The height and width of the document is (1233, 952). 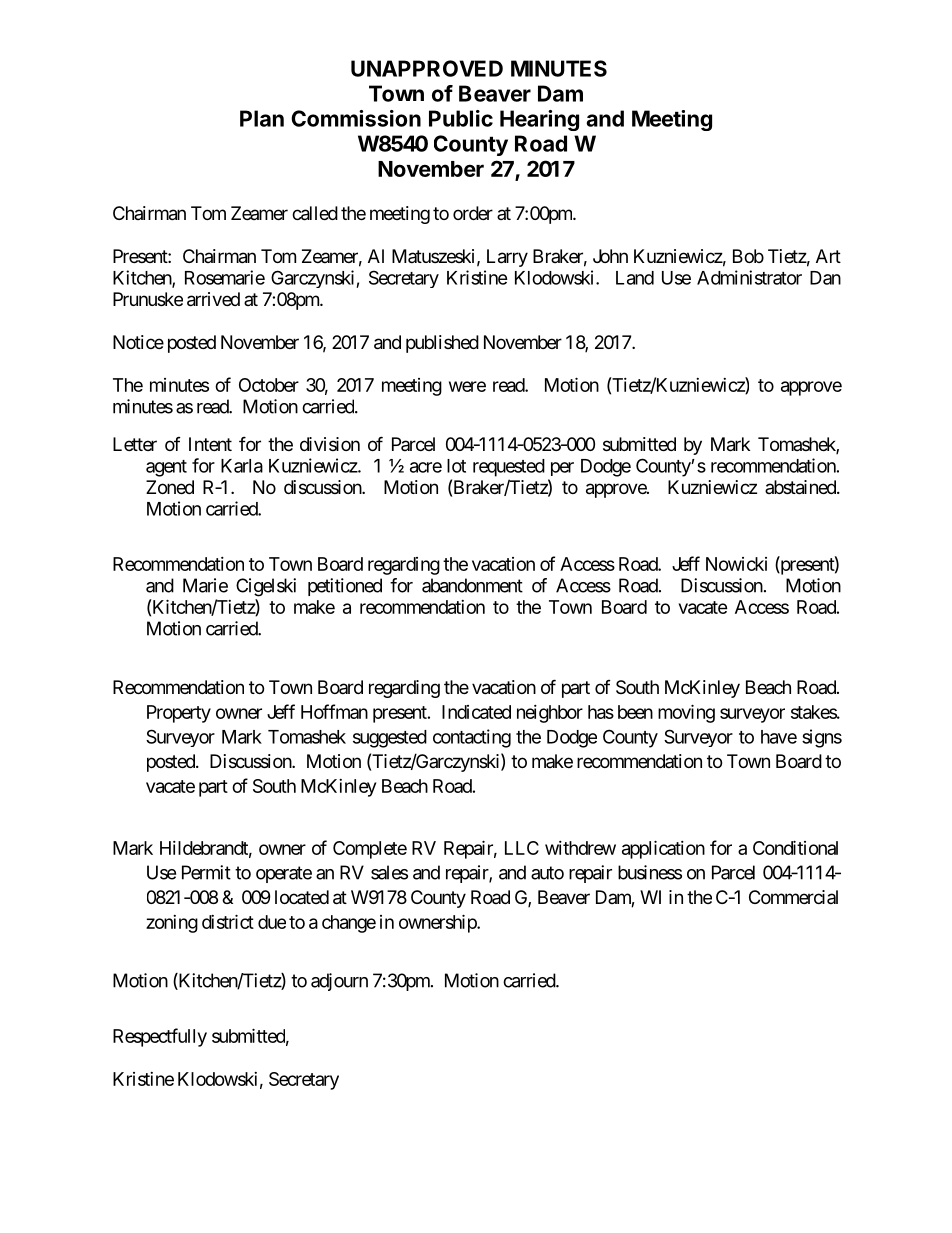 What do you see at coordinates (269, 385) in the document?
I see `October` at bounding box center [269, 385].
